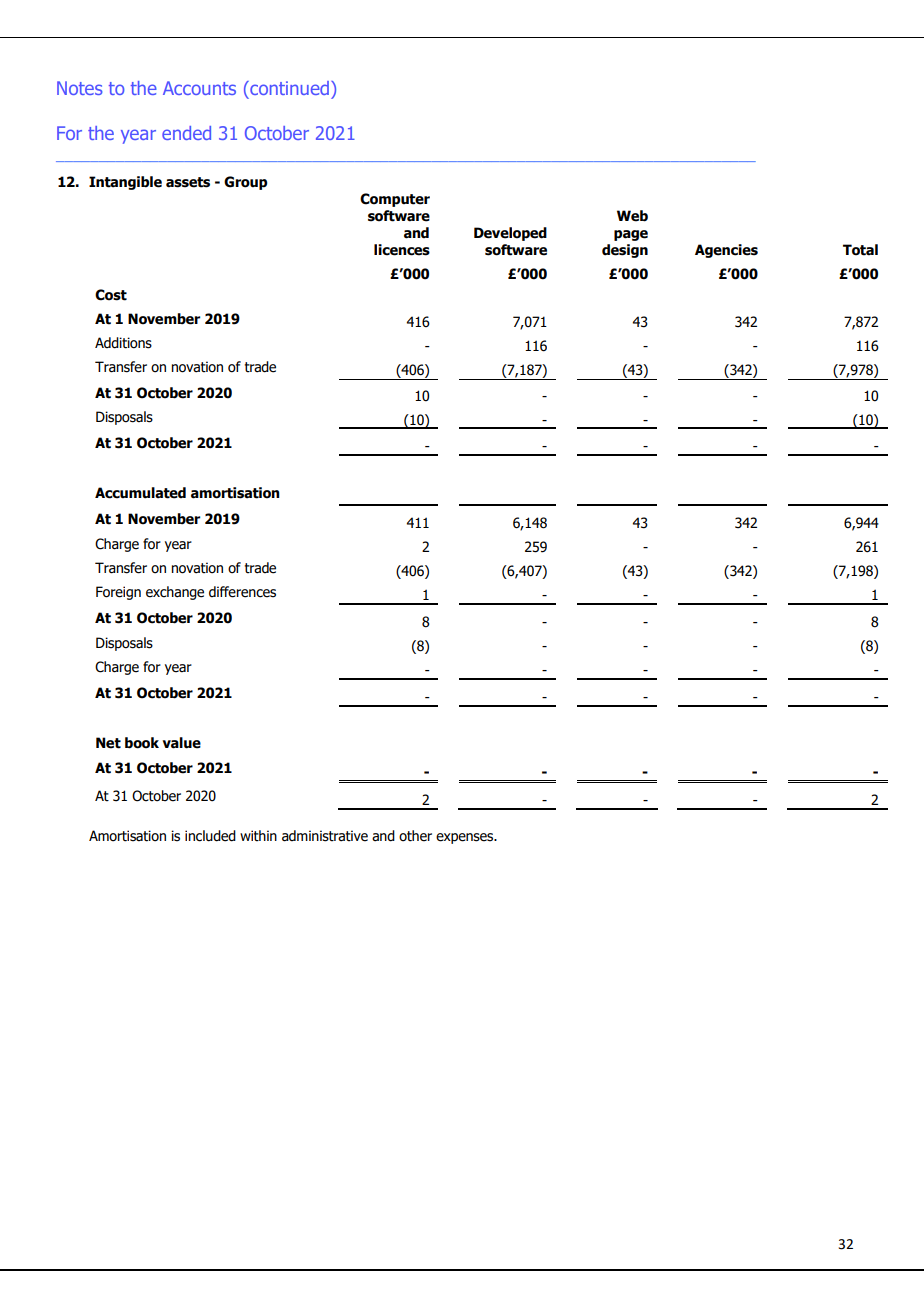 This document has width=924, height=1308. Describe the element at coordinates (466, 838) in the document. I see `expenses` at that location.
